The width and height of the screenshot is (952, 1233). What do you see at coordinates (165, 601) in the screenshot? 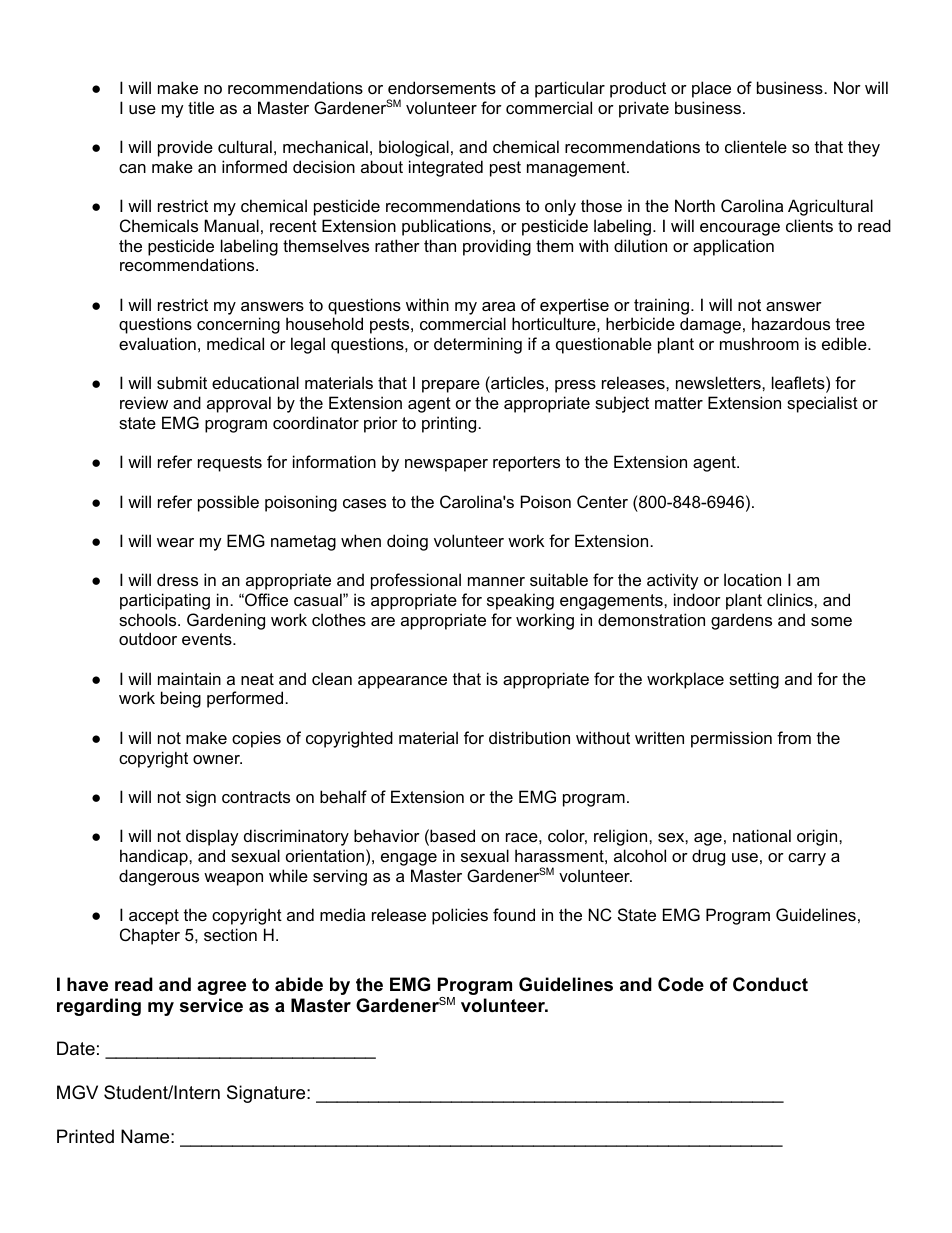
I see `participating` at bounding box center [165, 601].
